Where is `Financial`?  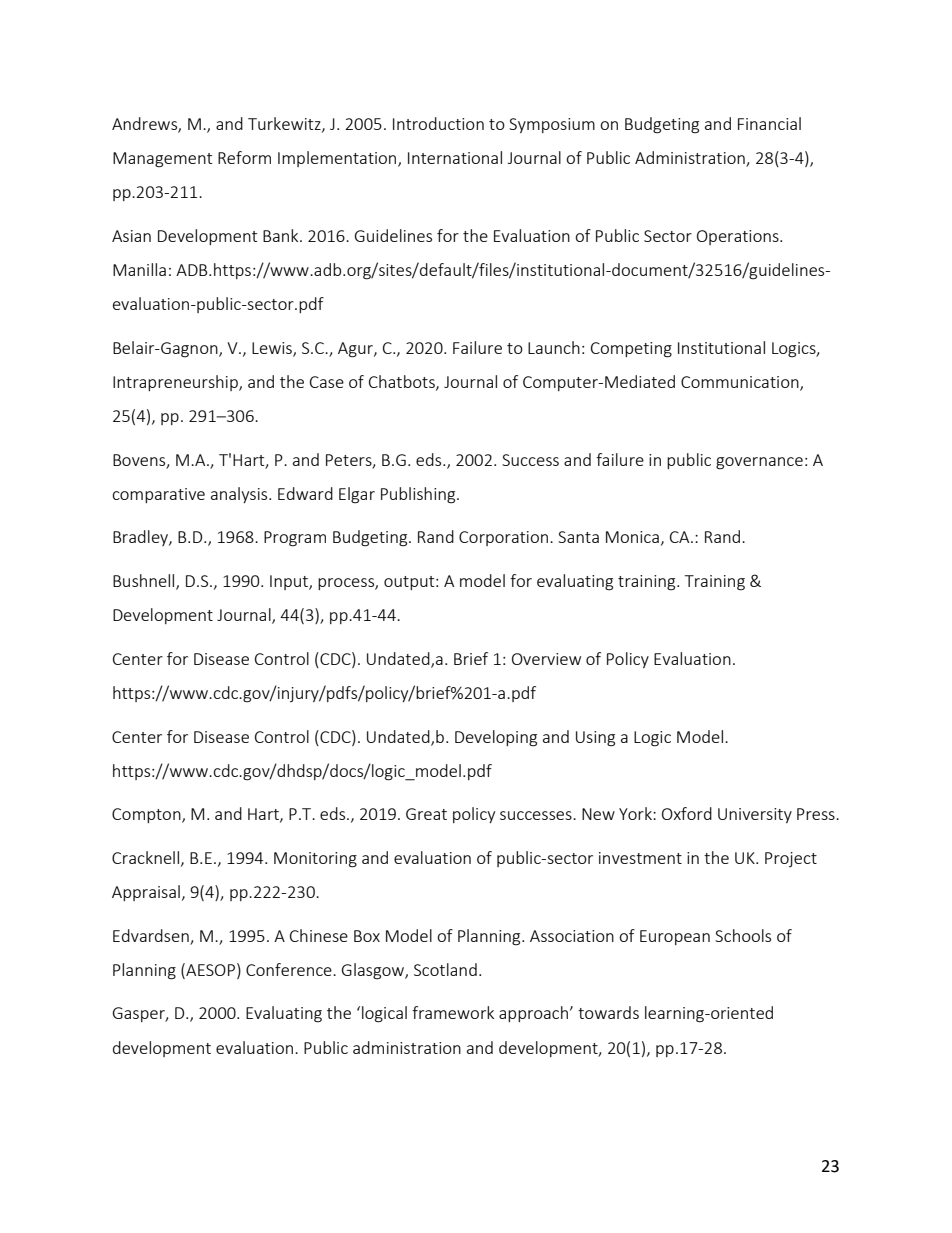
Financial is located at coordinates (769, 123).
